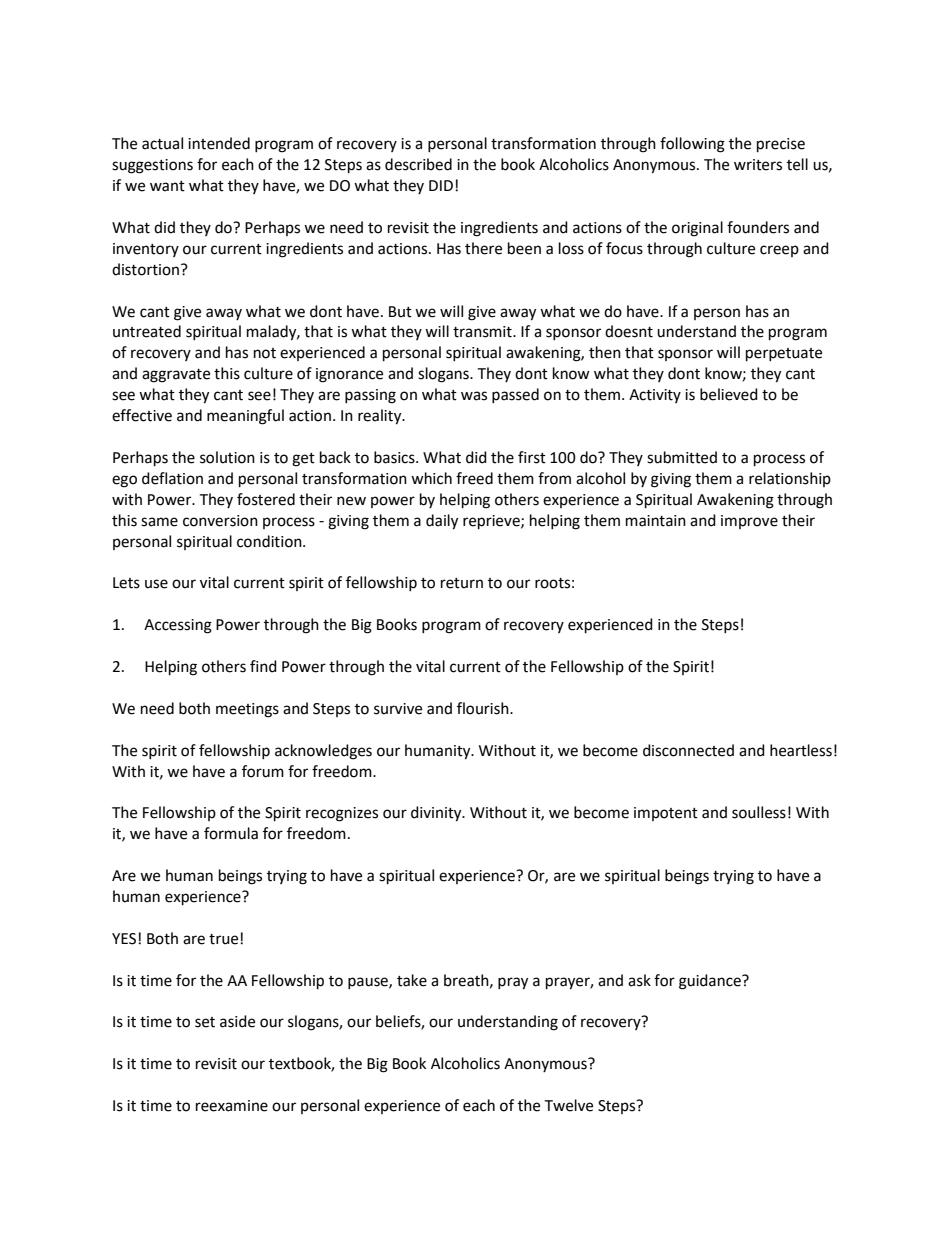 This image has height=1233, width=952. Describe the element at coordinates (418, 164) in the image. I see `described` at that location.
